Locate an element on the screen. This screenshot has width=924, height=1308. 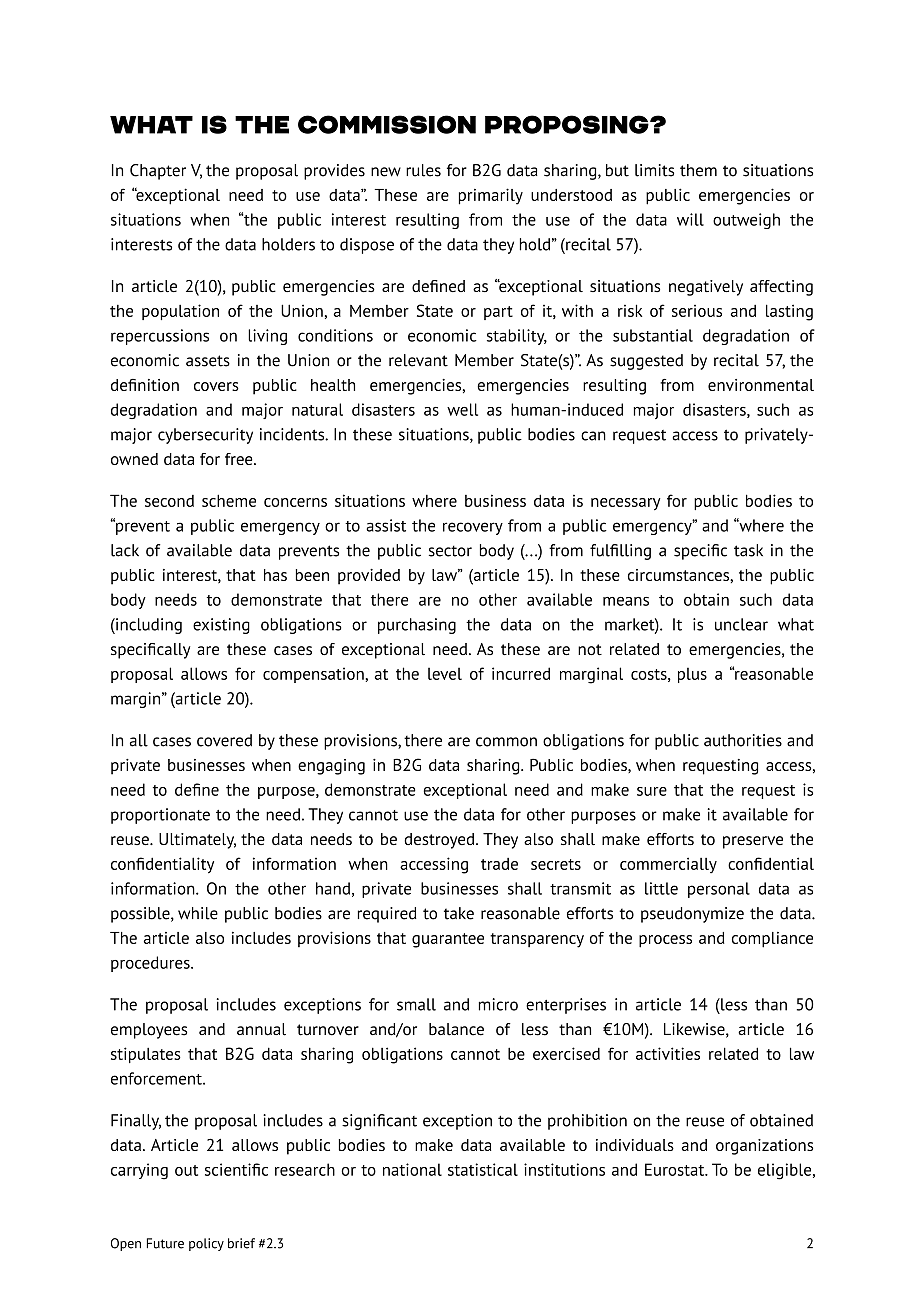
Eurostat is located at coordinates (676, 1169).
